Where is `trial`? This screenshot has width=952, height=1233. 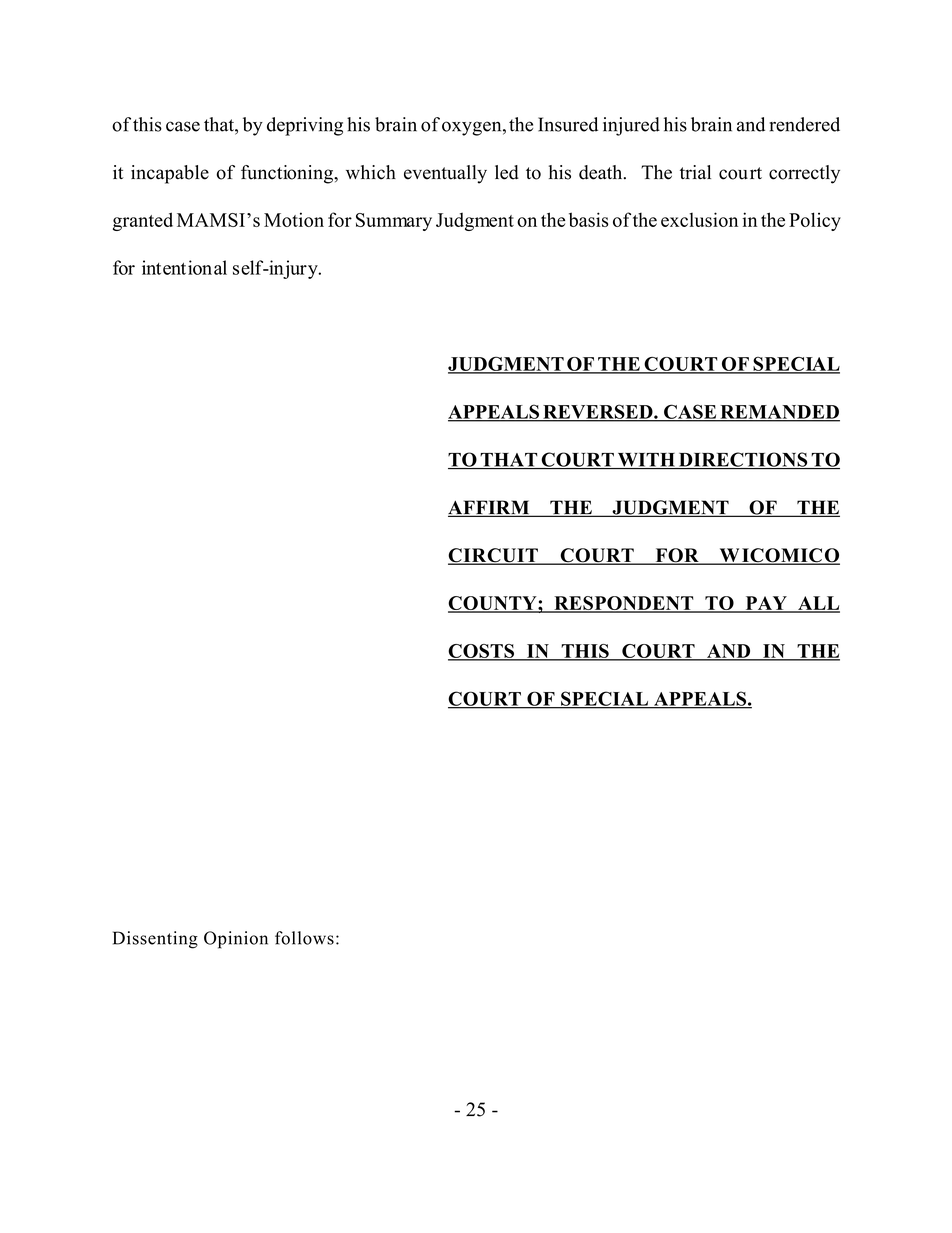
trial is located at coordinates (695, 172).
